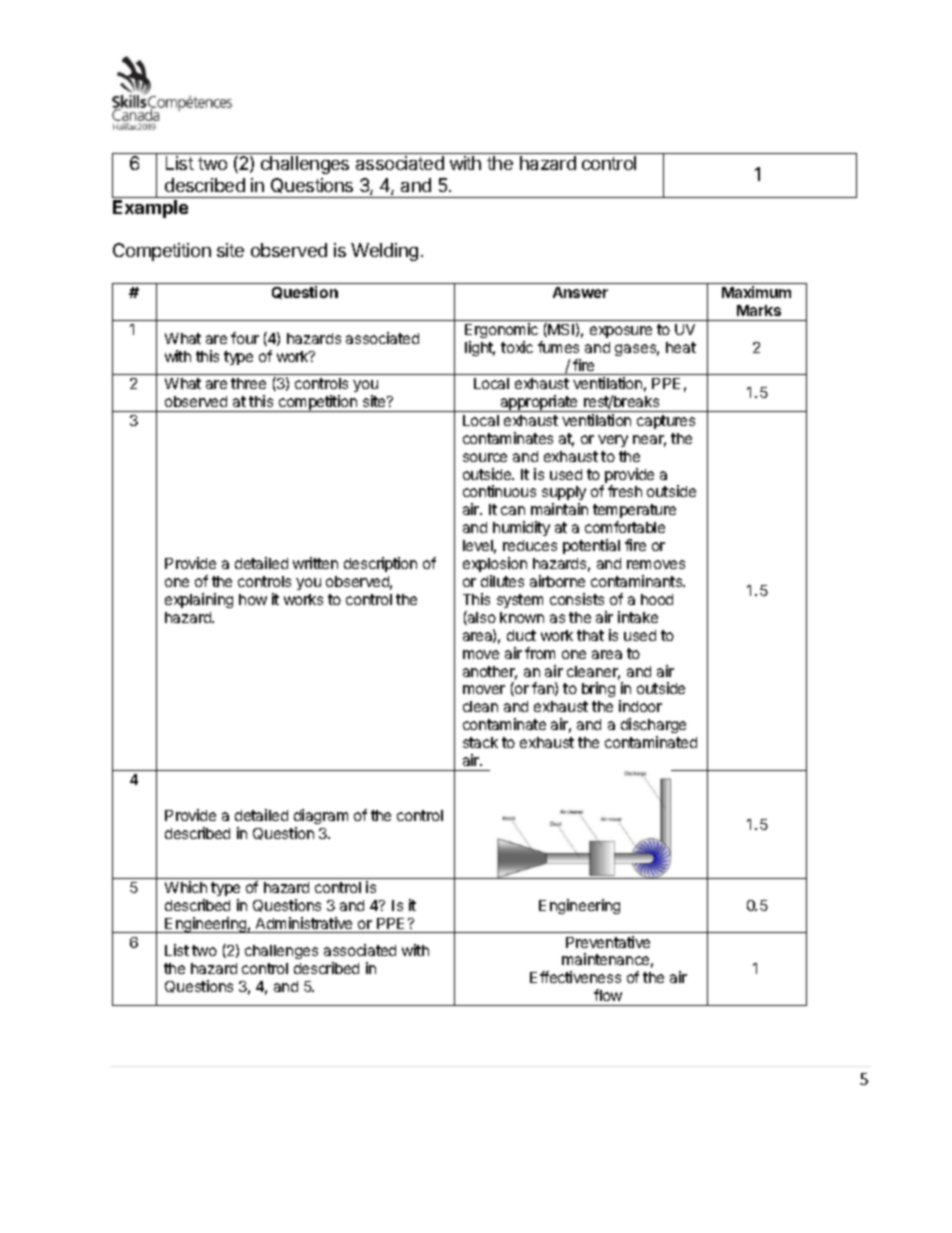  Describe the element at coordinates (657, 599) in the screenshot. I see `hood` at that location.
